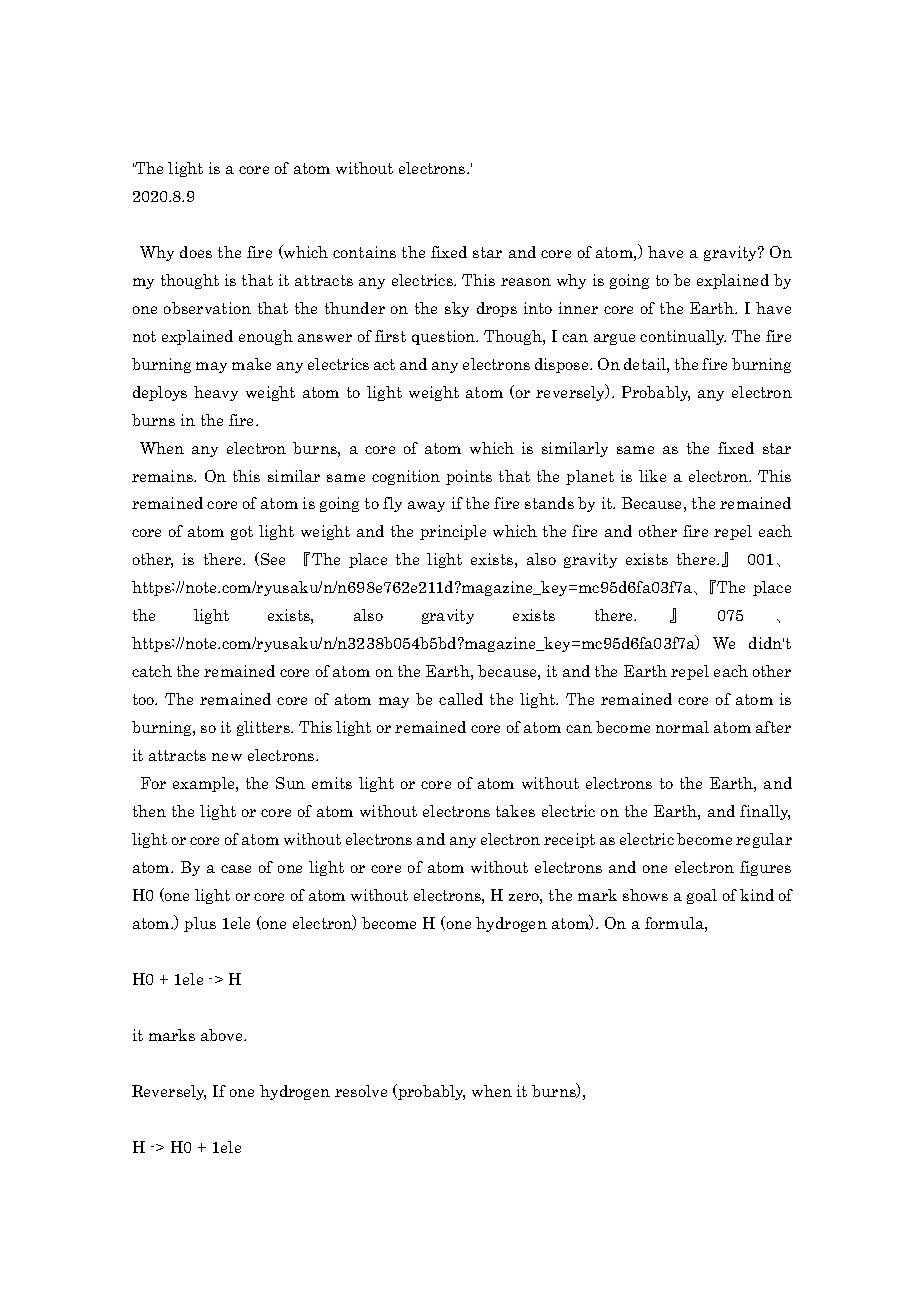 This screenshot has width=924, height=1308. Describe the element at coordinates (457, 309) in the screenshot. I see `sky` at that location.
